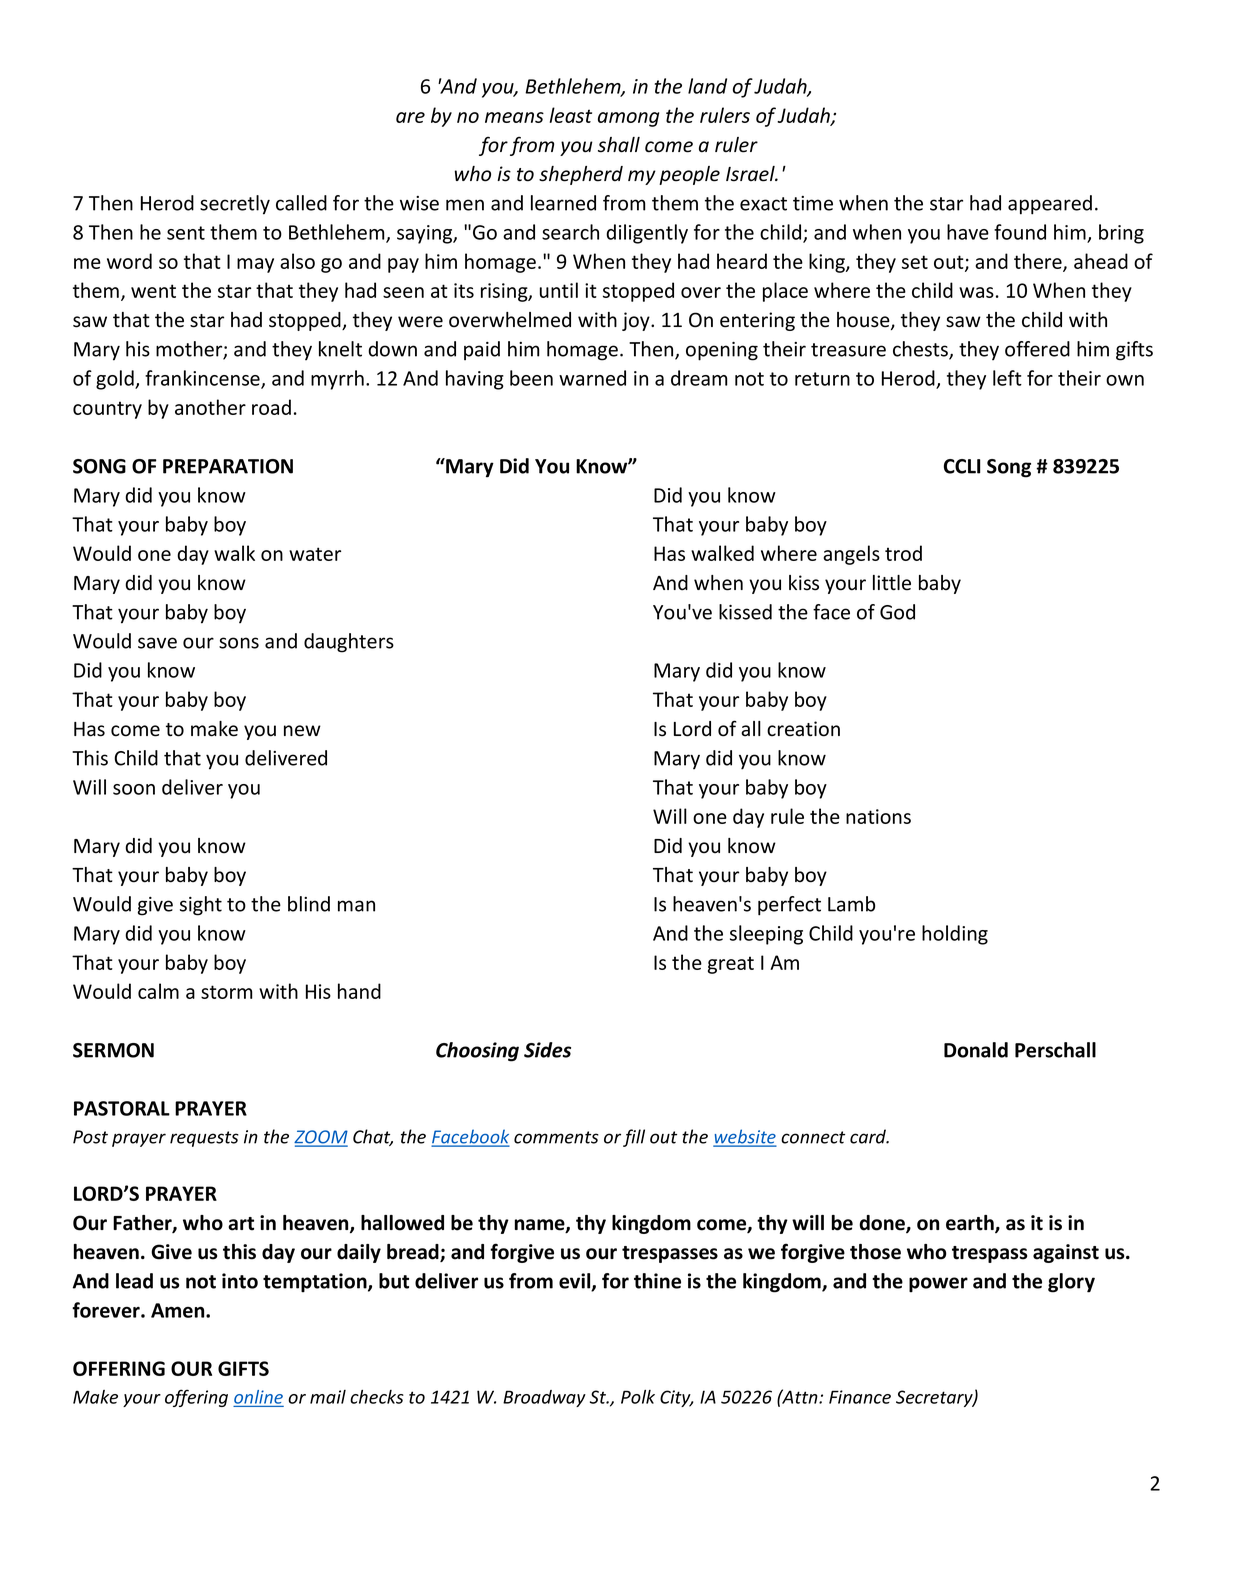 The width and height of the screenshot is (1233, 1596). What do you see at coordinates (628, 119) in the screenshot?
I see `among` at bounding box center [628, 119].
